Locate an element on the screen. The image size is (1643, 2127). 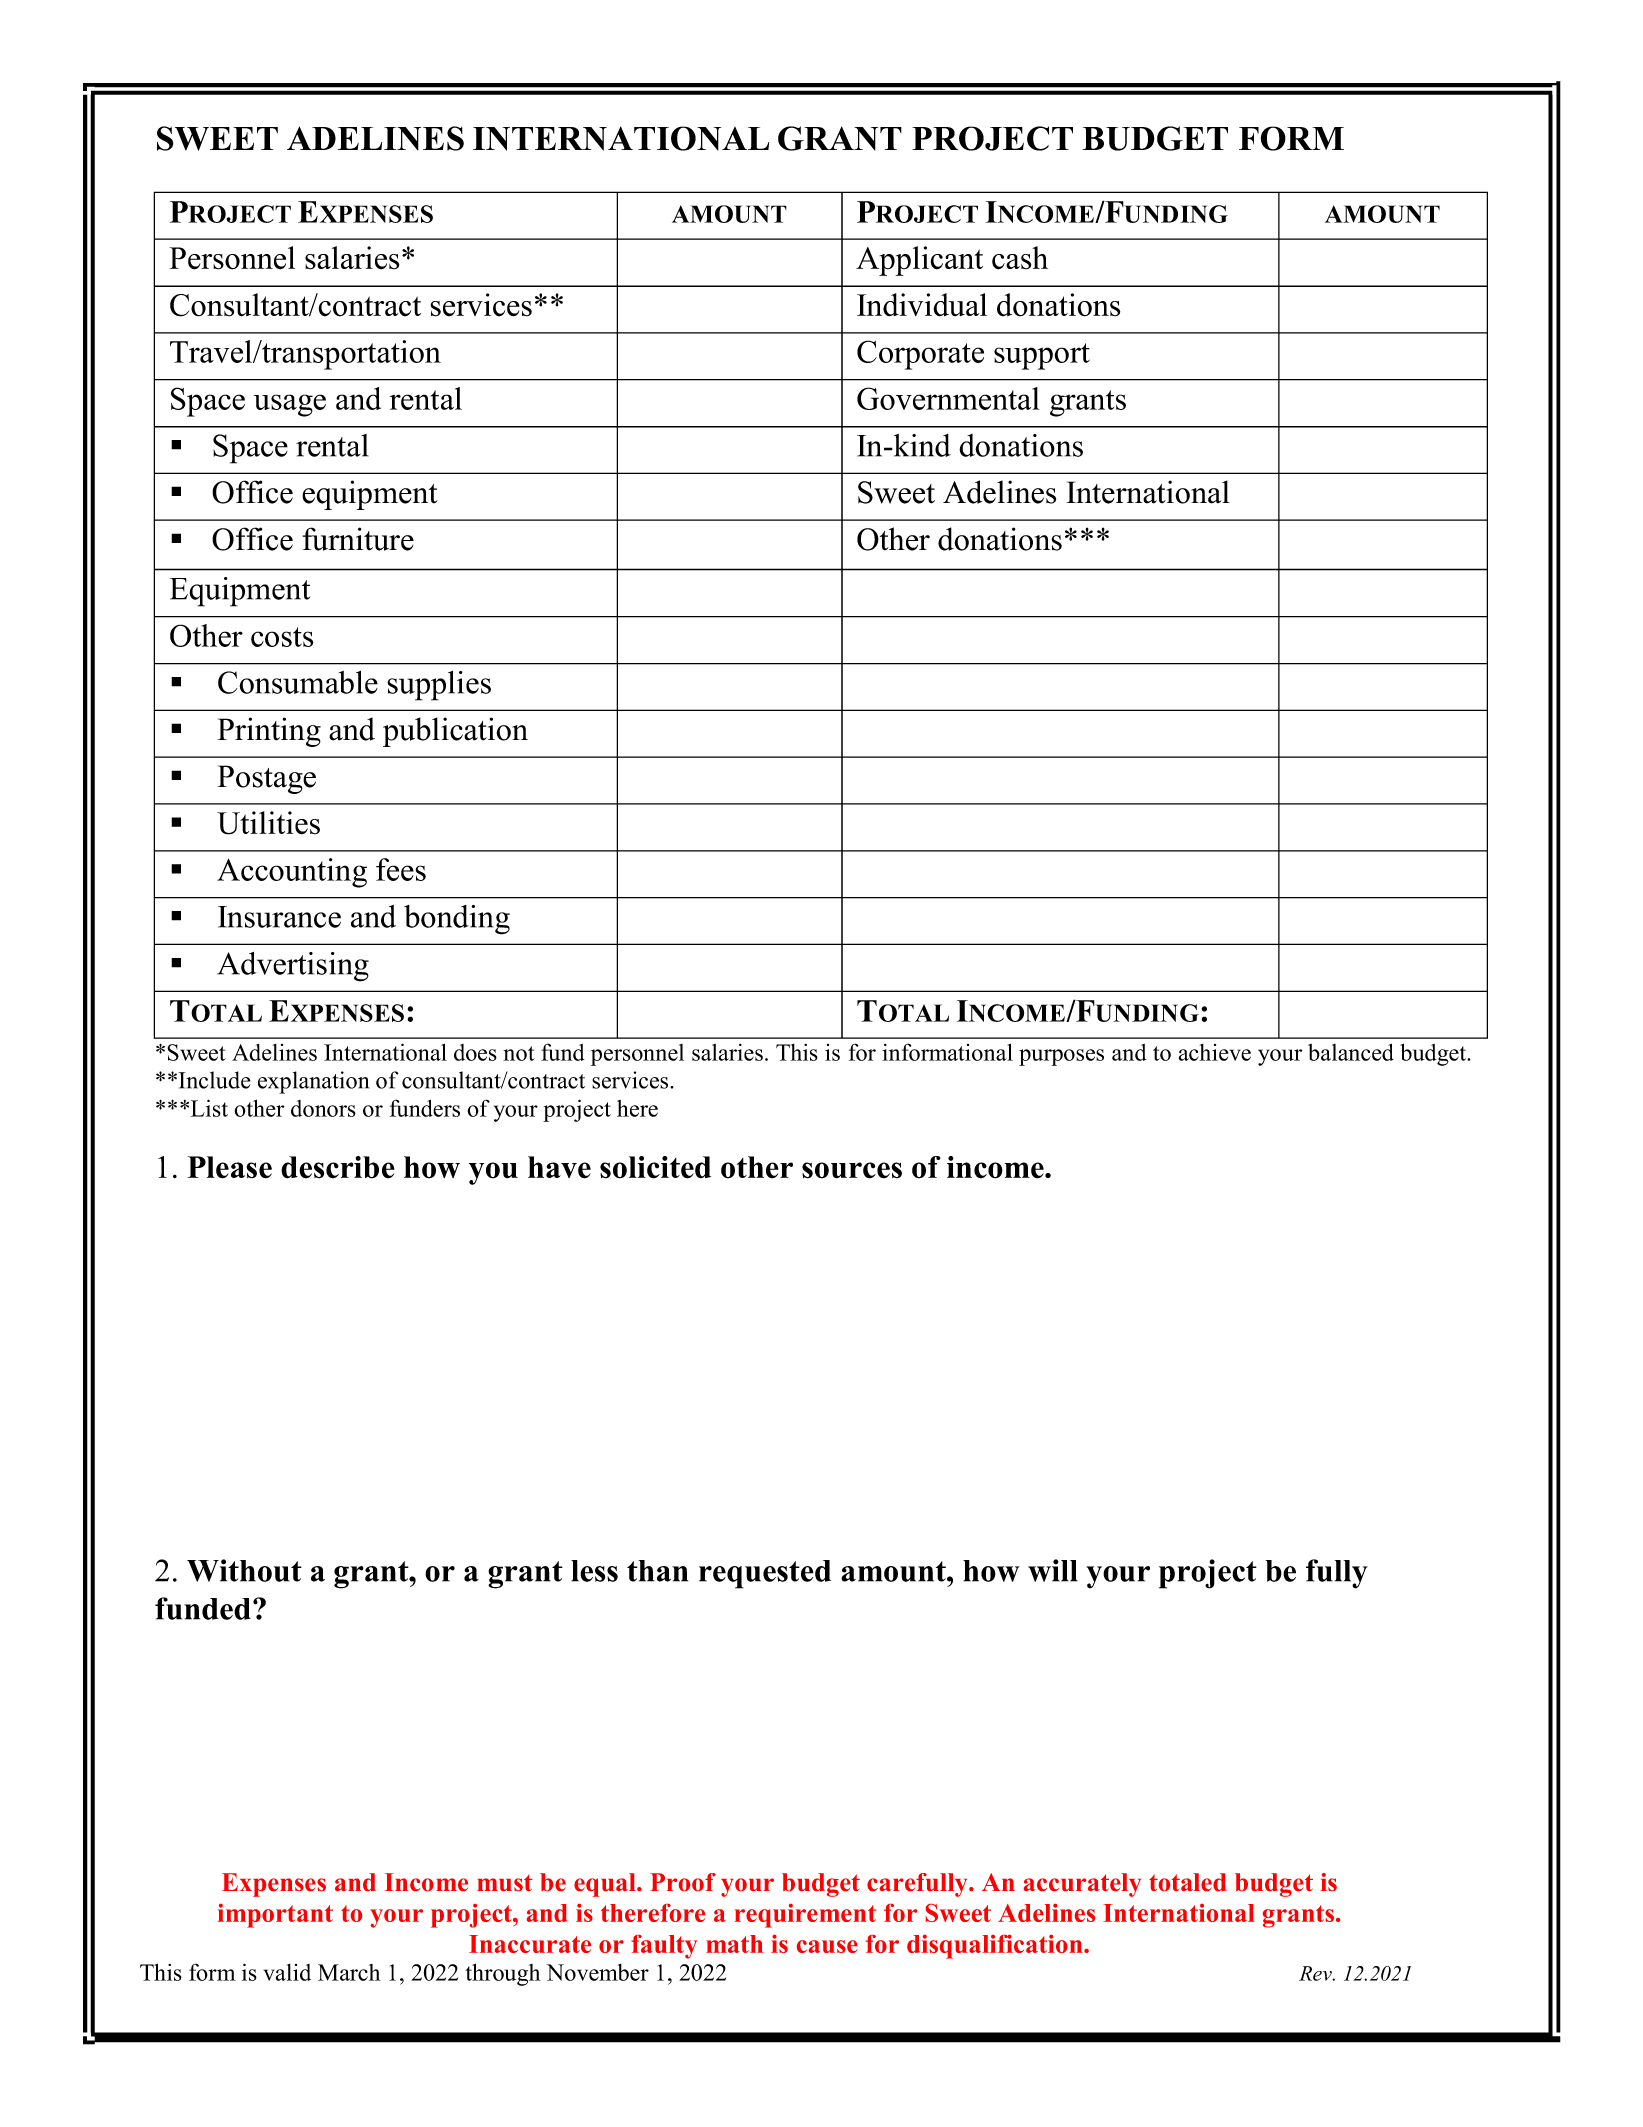
Without is located at coordinates (244, 1570).
